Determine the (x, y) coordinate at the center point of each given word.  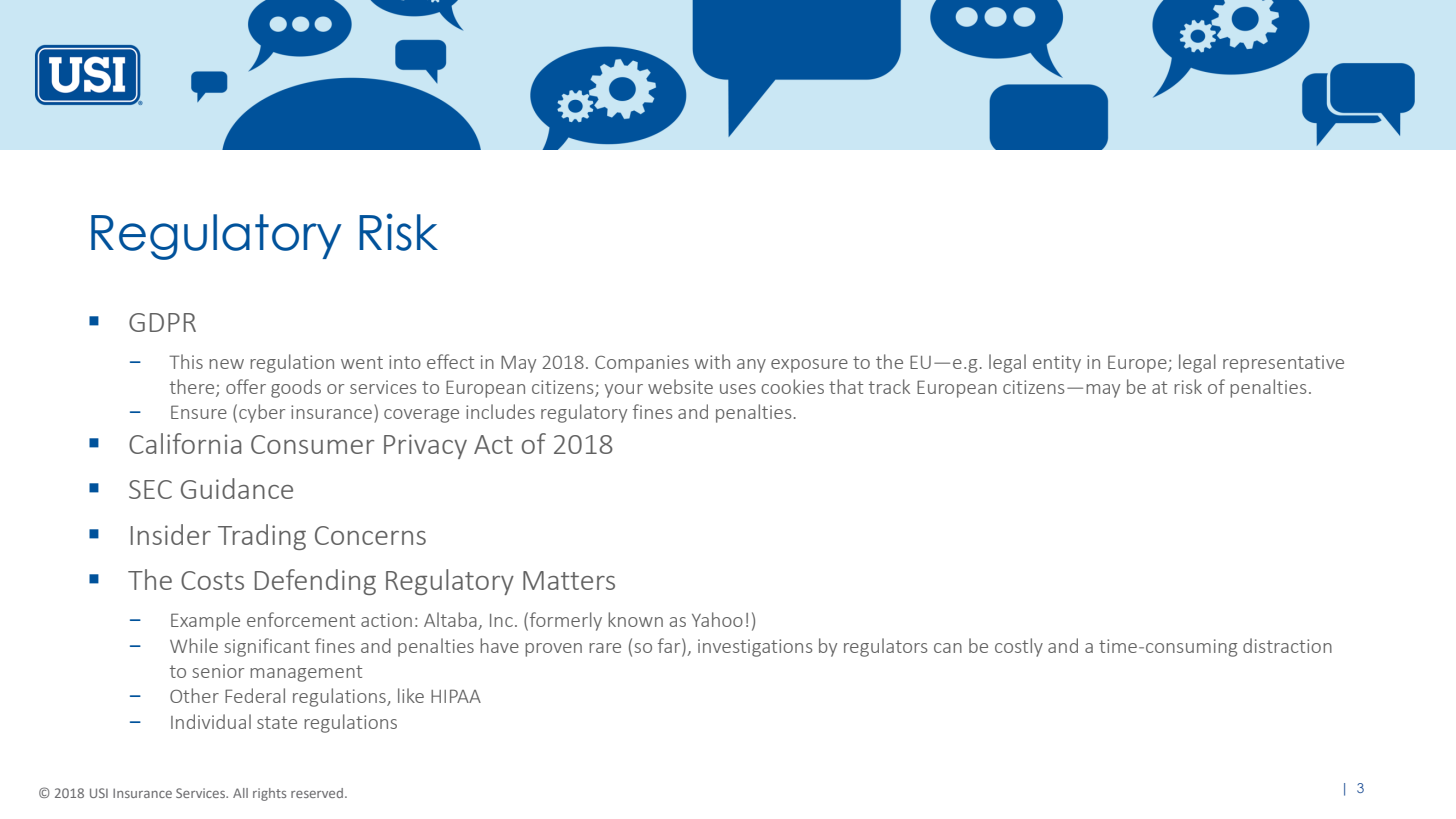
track (889, 386)
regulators (885, 647)
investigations (755, 648)
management (306, 673)
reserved (317, 793)
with (712, 361)
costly (1019, 647)
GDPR (162, 322)
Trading (262, 537)
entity (1057, 364)
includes (500, 411)
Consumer (312, 444)
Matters (569, 580)
